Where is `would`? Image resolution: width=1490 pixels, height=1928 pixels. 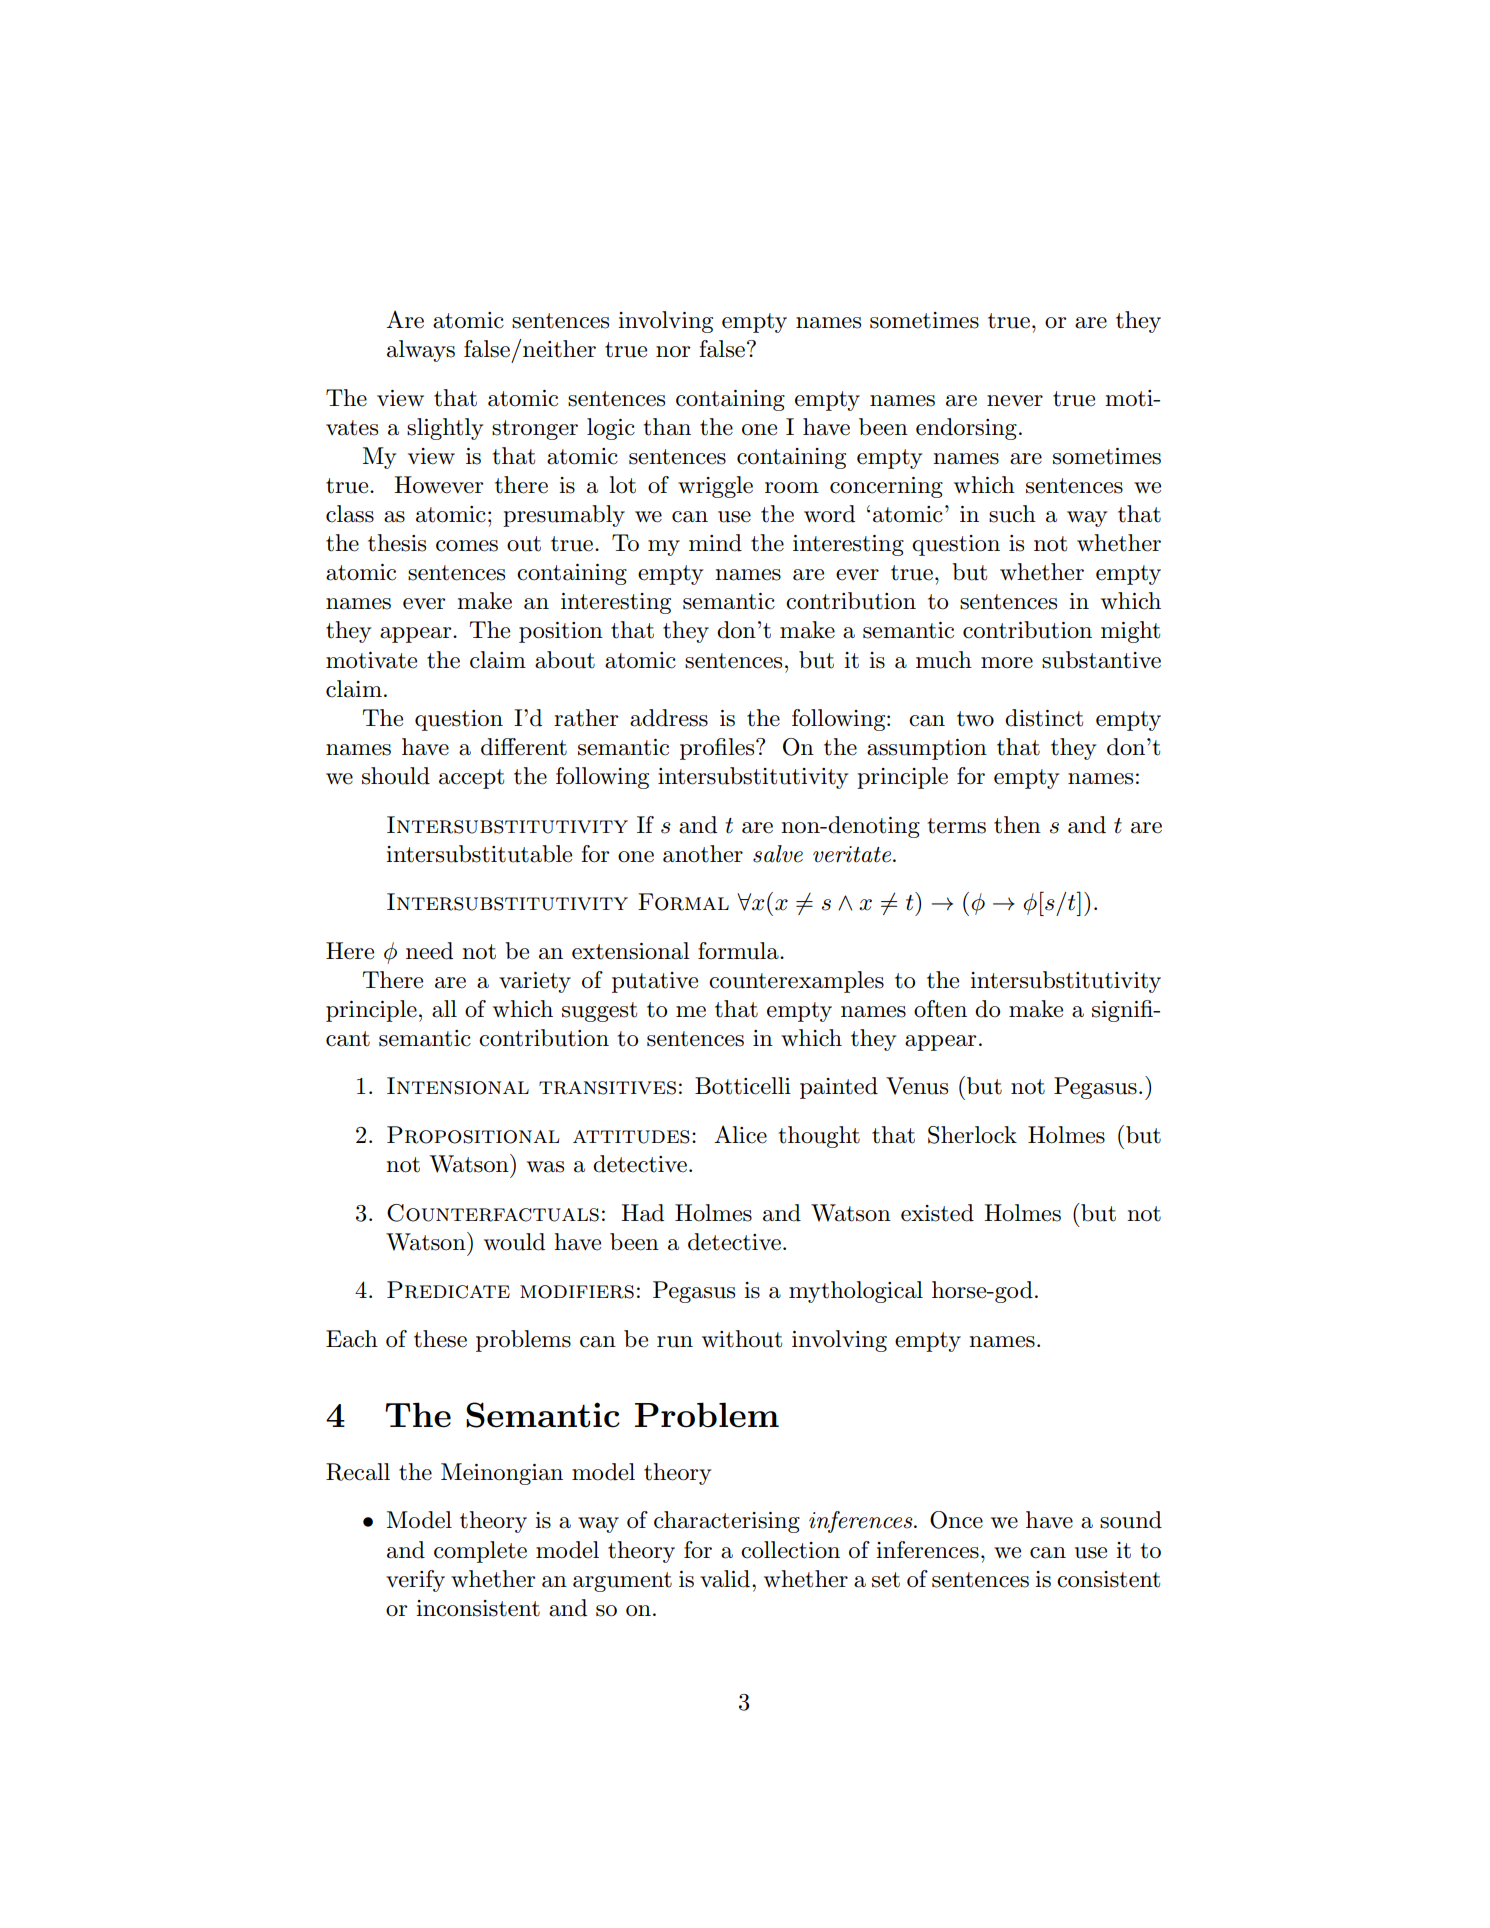 would is located at coordinates (514, 1242).
